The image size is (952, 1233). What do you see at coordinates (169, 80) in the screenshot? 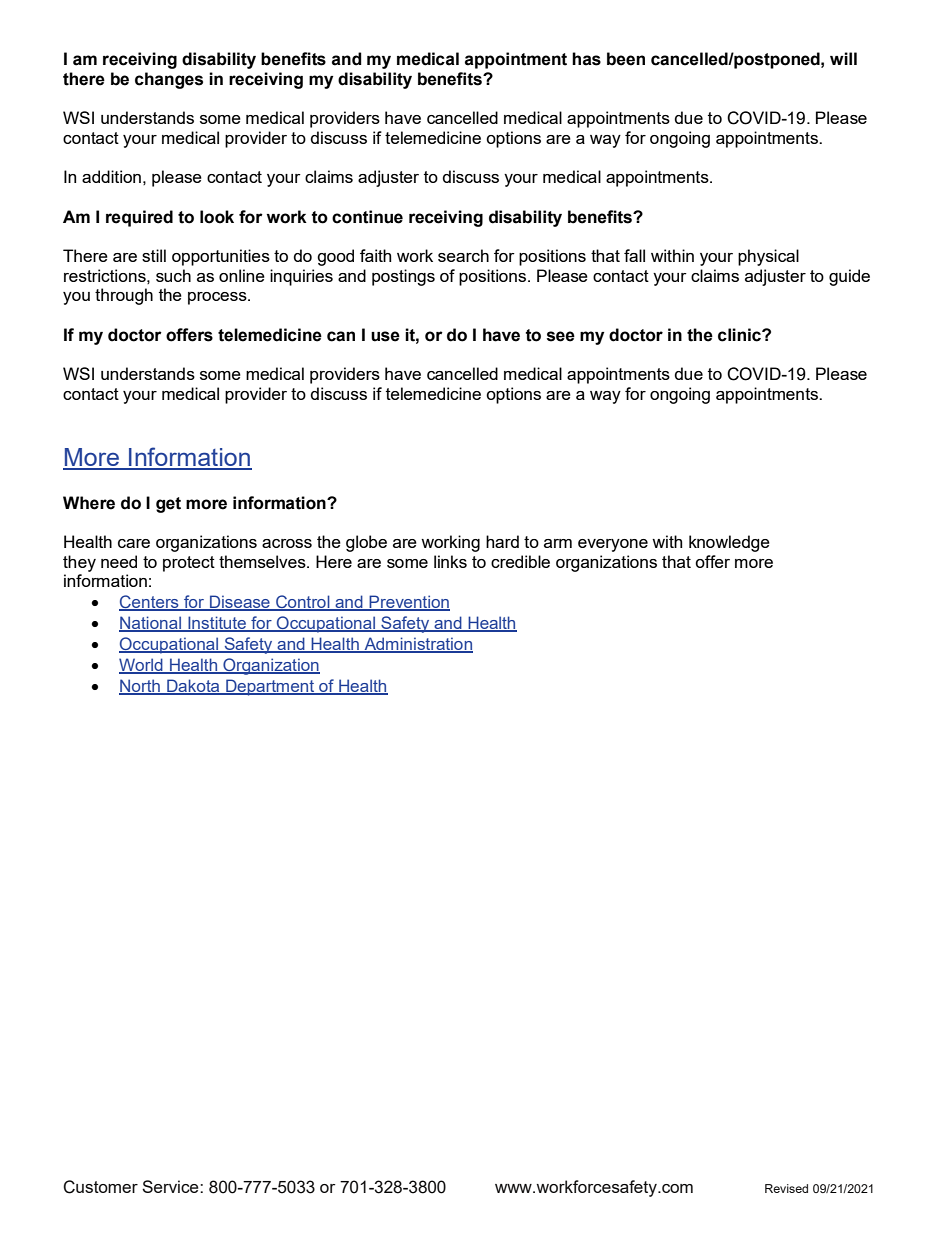
I see `changes` at bounding box center [169, 80].
